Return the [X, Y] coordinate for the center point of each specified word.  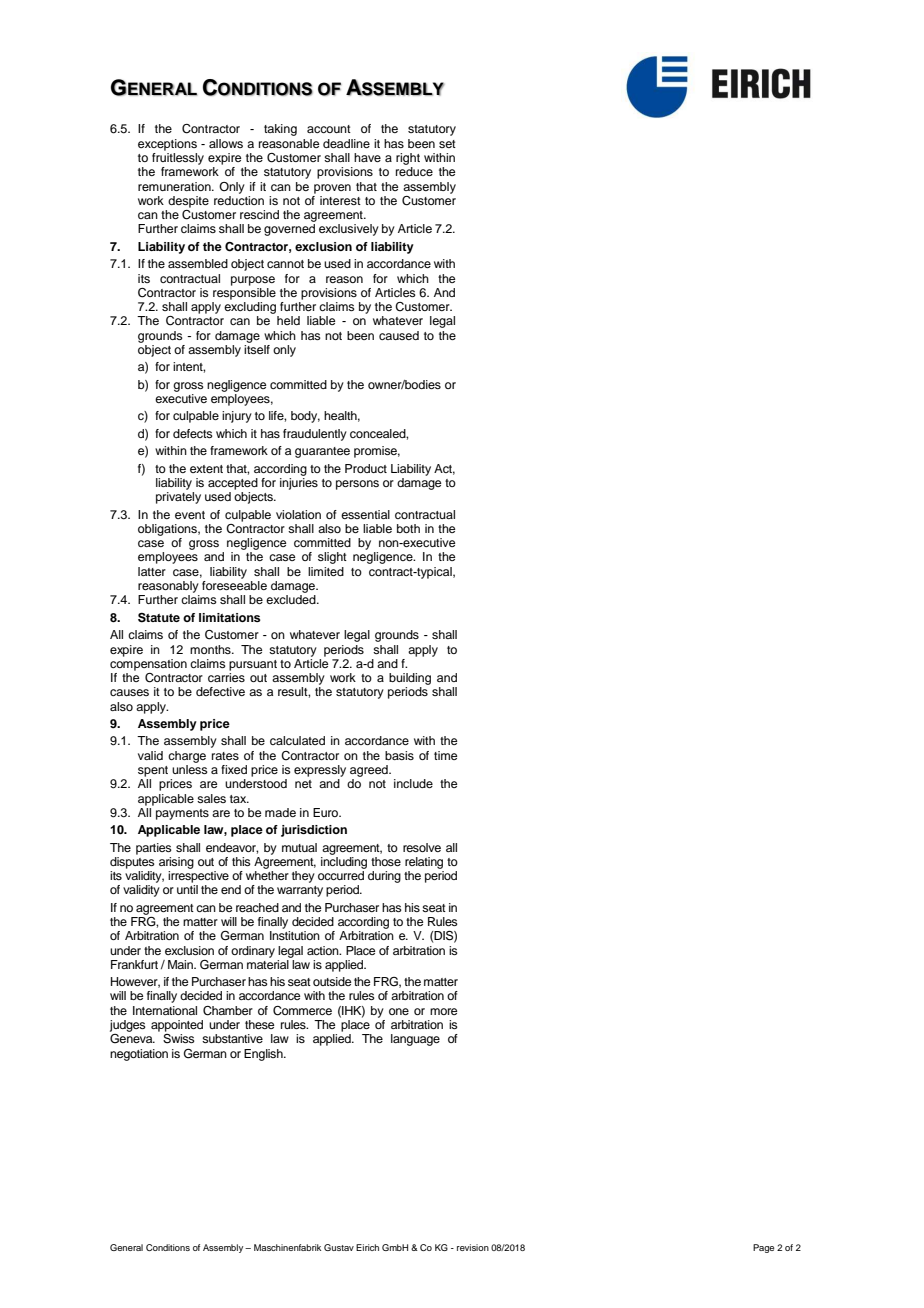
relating [424, 863]
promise [377, 452]
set [447, 144]
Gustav [339, 1247]
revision [473, 1247]
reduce [414, 171]
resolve [422, 847]
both [408, 528]
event [190, 515]
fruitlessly [178, 157]
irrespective [198, 877]
